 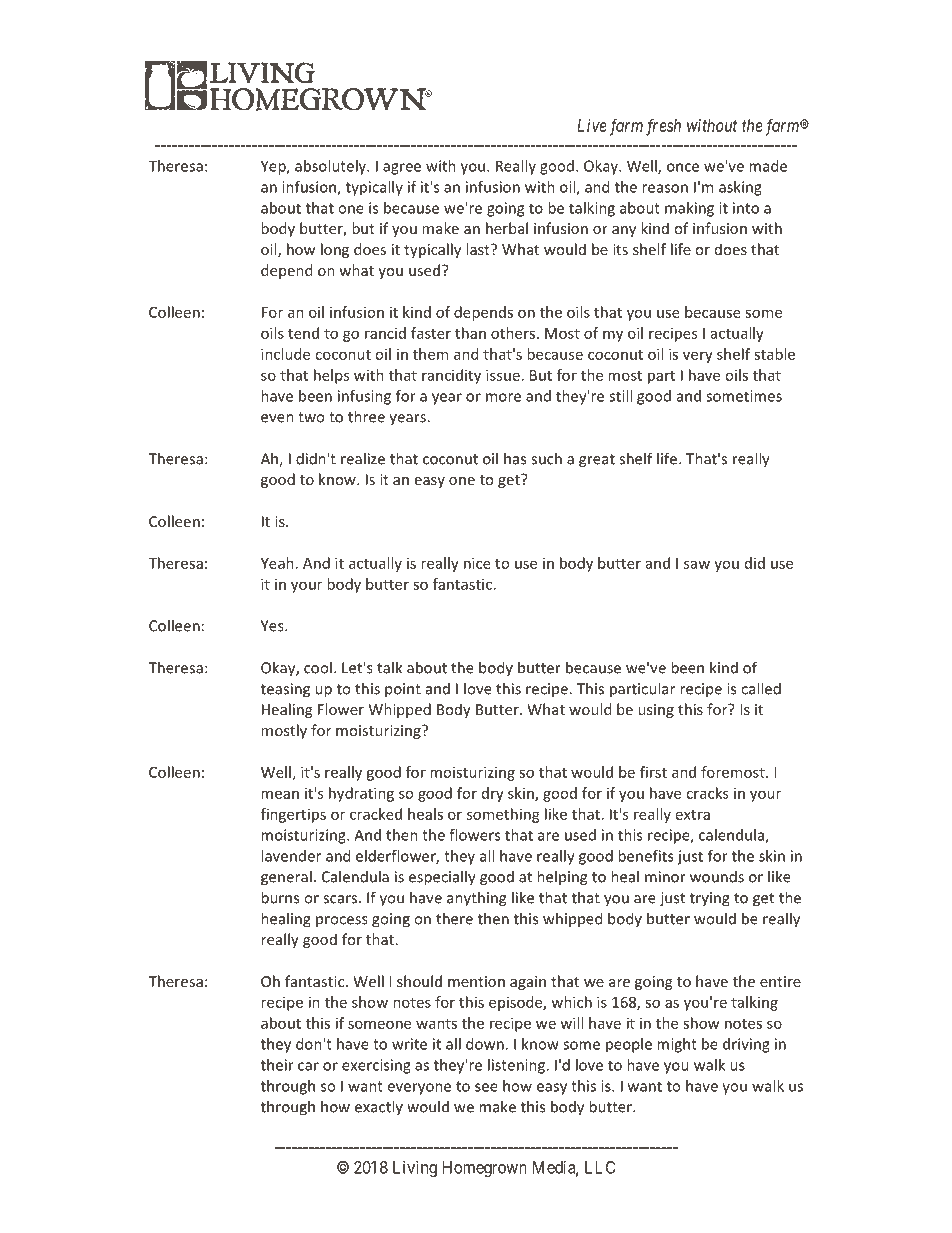 What do you see at coordinates (477, 563) in the screenshot?
I see `nice` at bounding box center [477, 563].
